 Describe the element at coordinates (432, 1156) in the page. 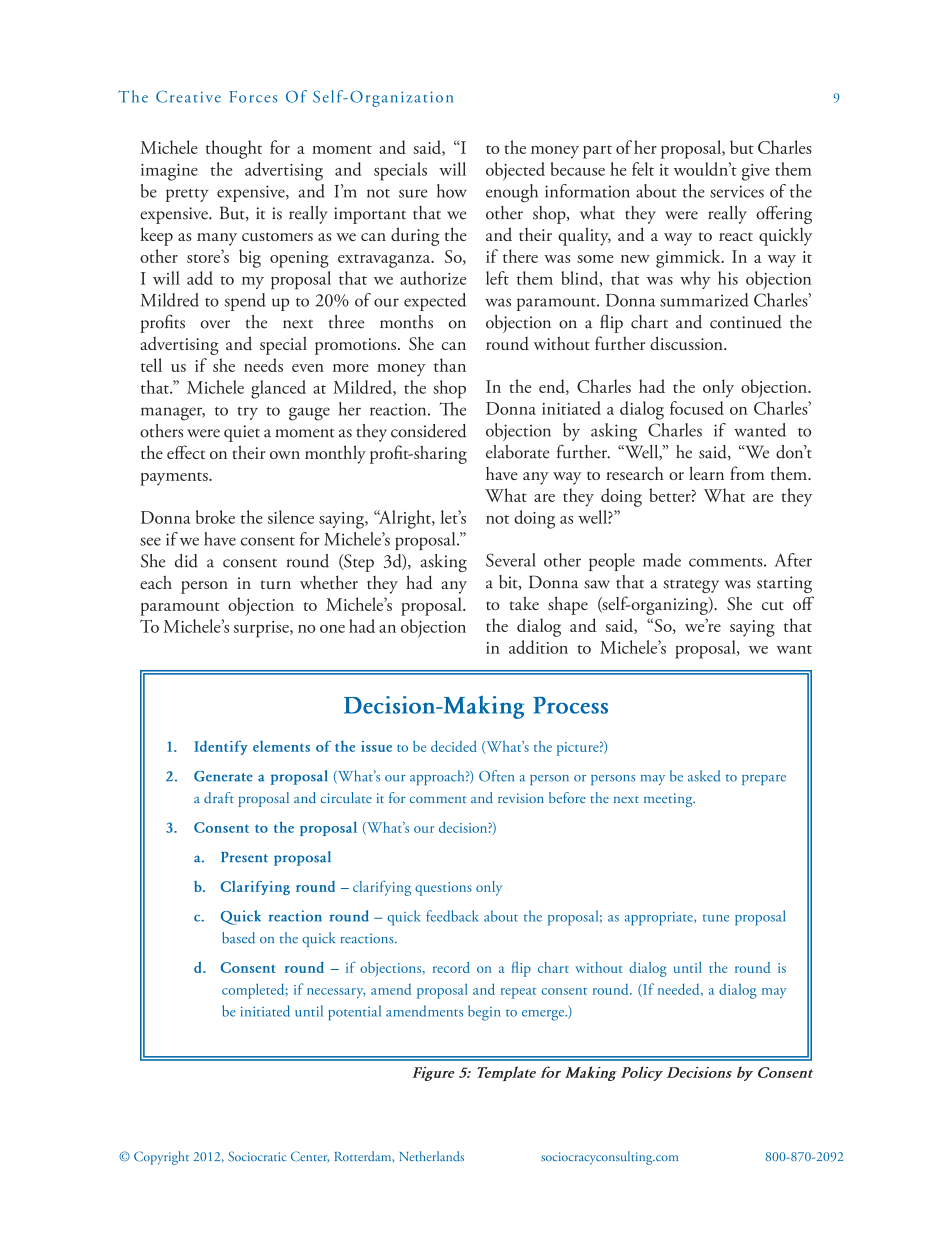

I see `Netherlands` at that location.
